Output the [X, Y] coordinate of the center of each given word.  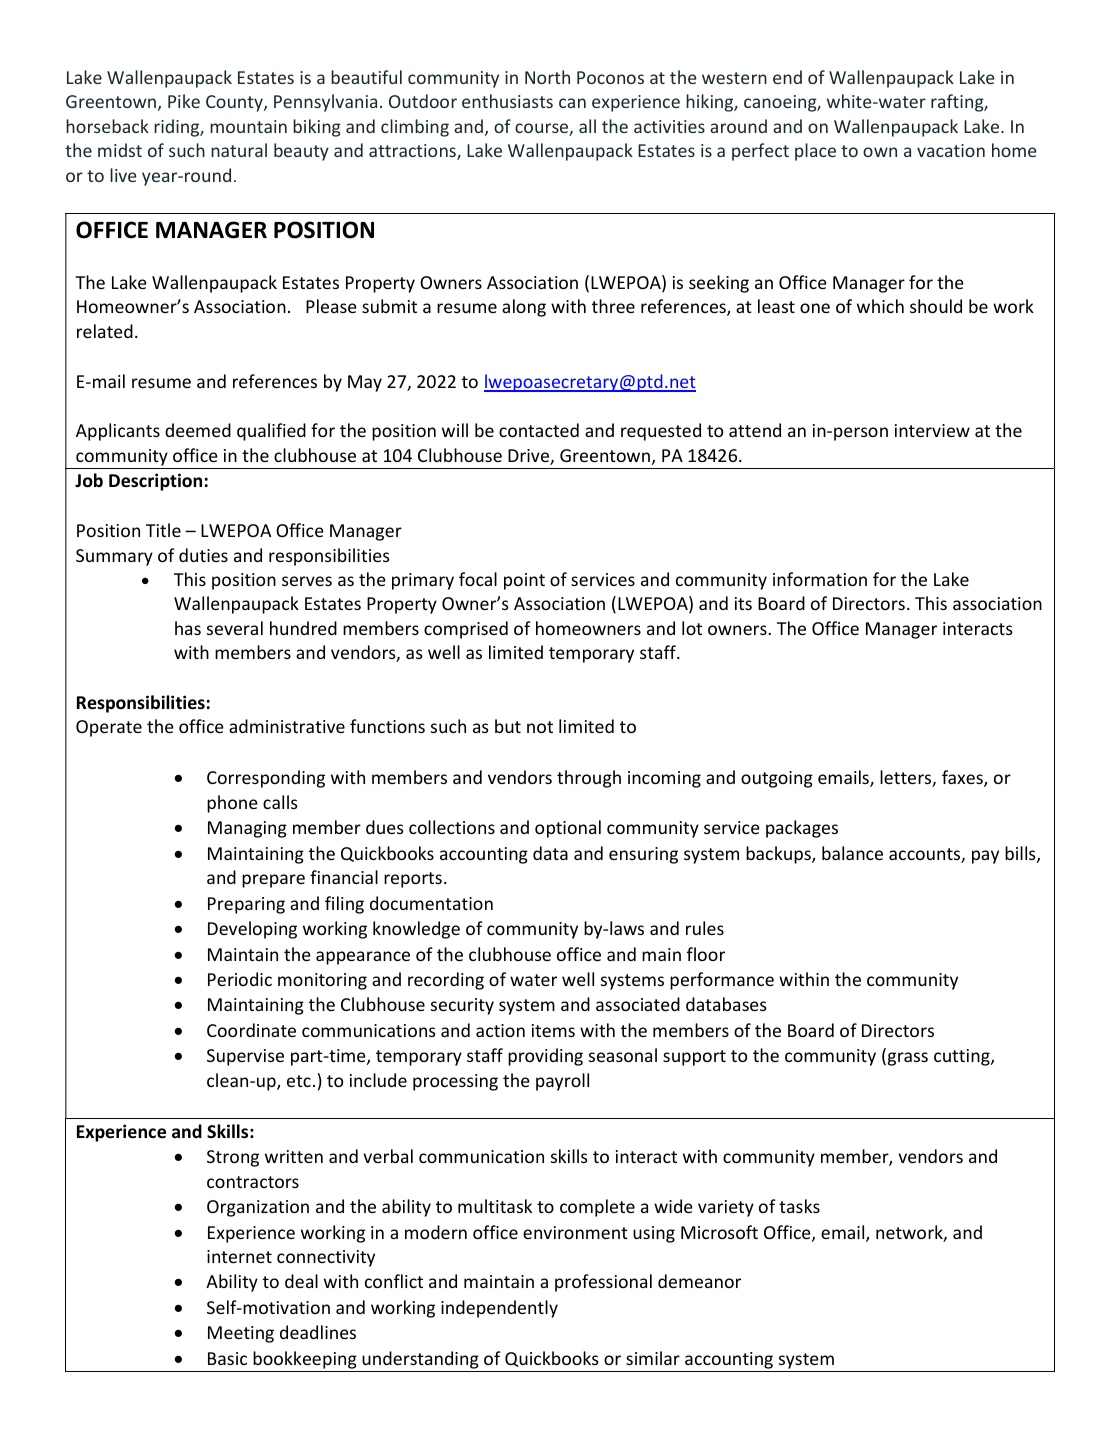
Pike [184, 101]
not [540, 727]
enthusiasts [507, 101]
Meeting [241, 1334]
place [815, 152]
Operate [109, 728]
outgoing [777, 779]
